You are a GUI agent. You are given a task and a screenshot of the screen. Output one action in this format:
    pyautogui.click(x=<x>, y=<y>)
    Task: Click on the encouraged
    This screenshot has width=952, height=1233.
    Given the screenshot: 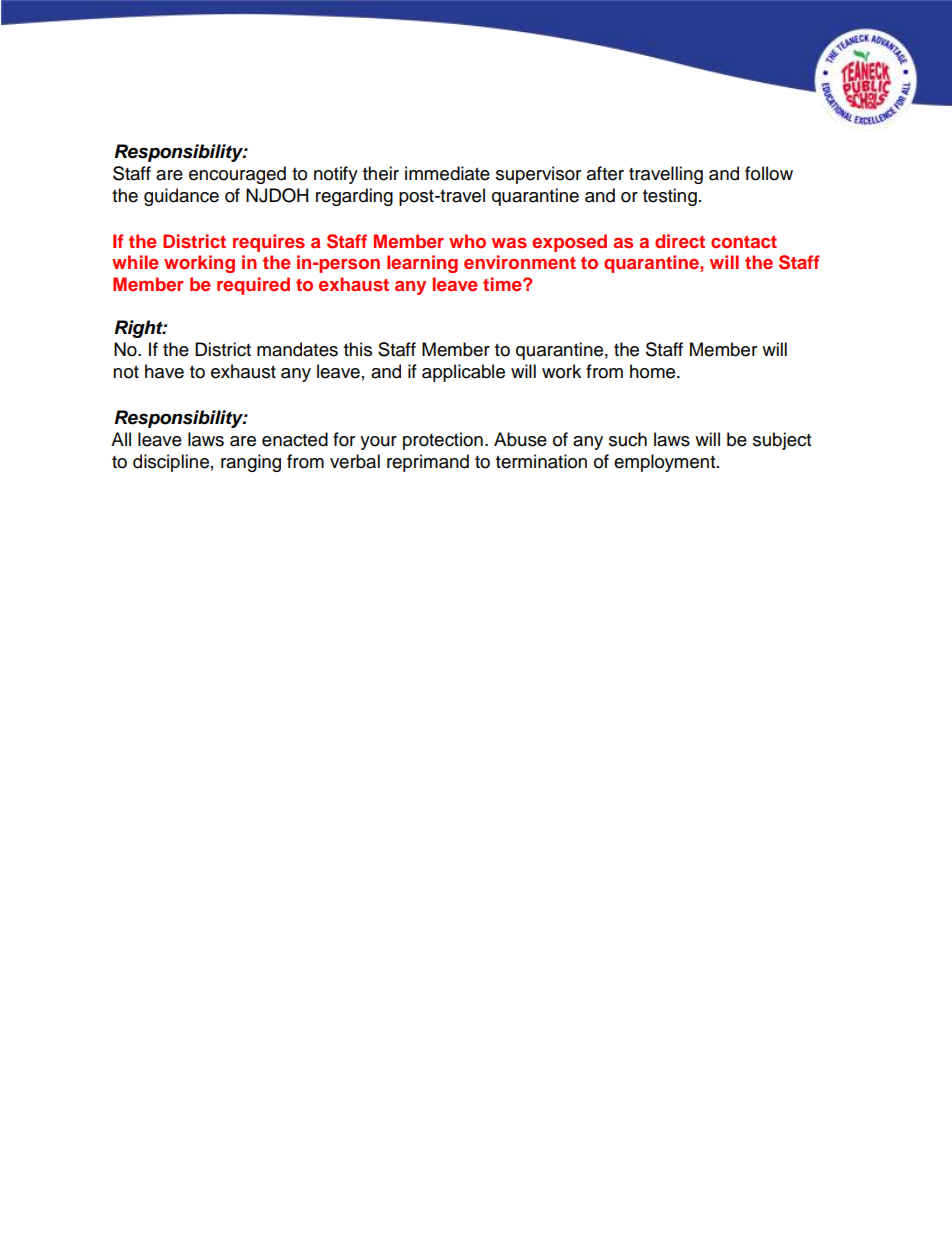 What is the action you would take?
    pyautogui.click(x=237, y=175)
